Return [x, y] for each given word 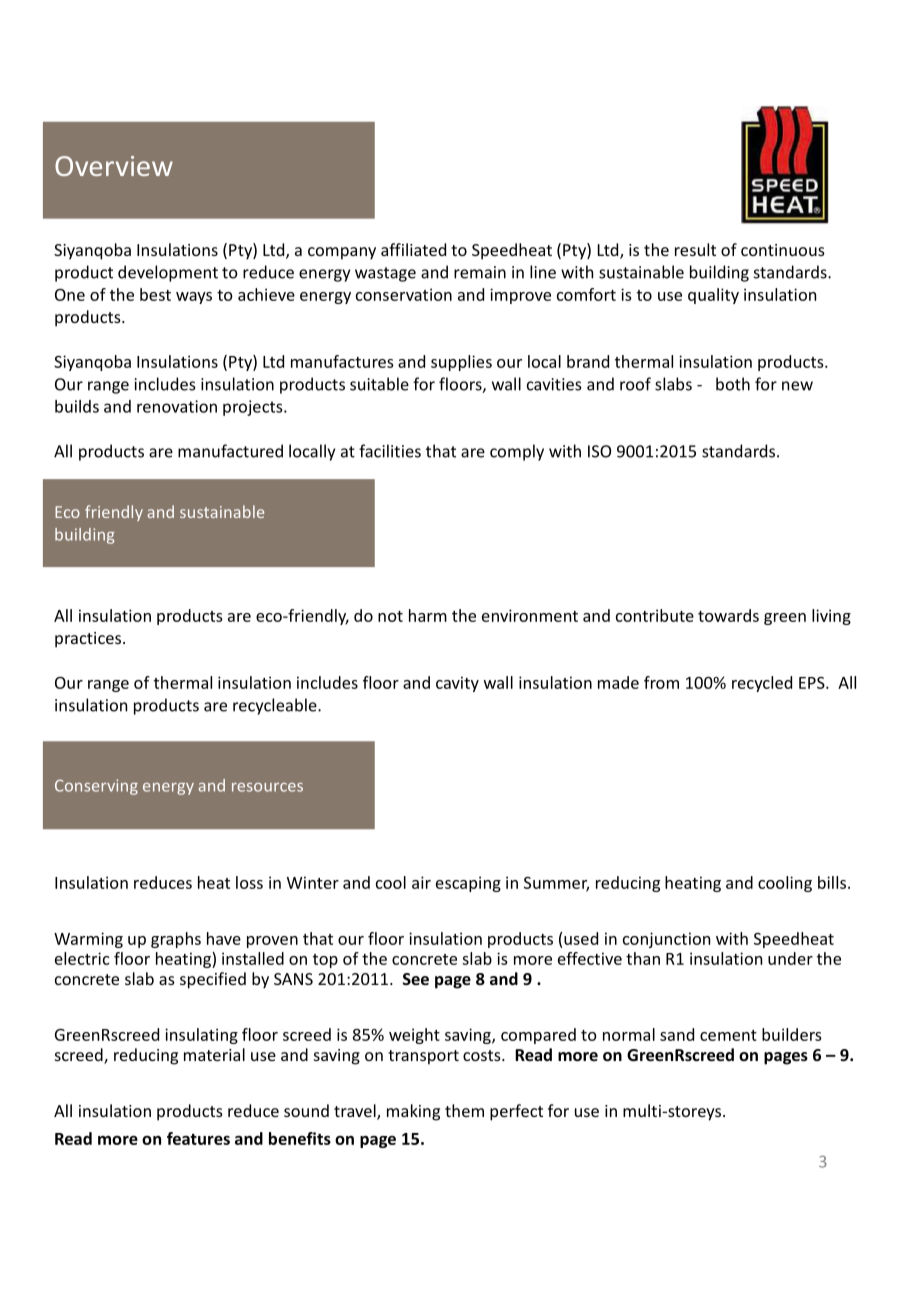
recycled [762, 684]
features [198, 1138]
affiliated [413, 249]
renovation [177, 406]
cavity [457, 684]
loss [249, 882]
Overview [114, 166]
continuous [783, 250]
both [733, 384]
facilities [390, 451]
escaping [468, 884]
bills [832, 882]
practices [89, 640]
